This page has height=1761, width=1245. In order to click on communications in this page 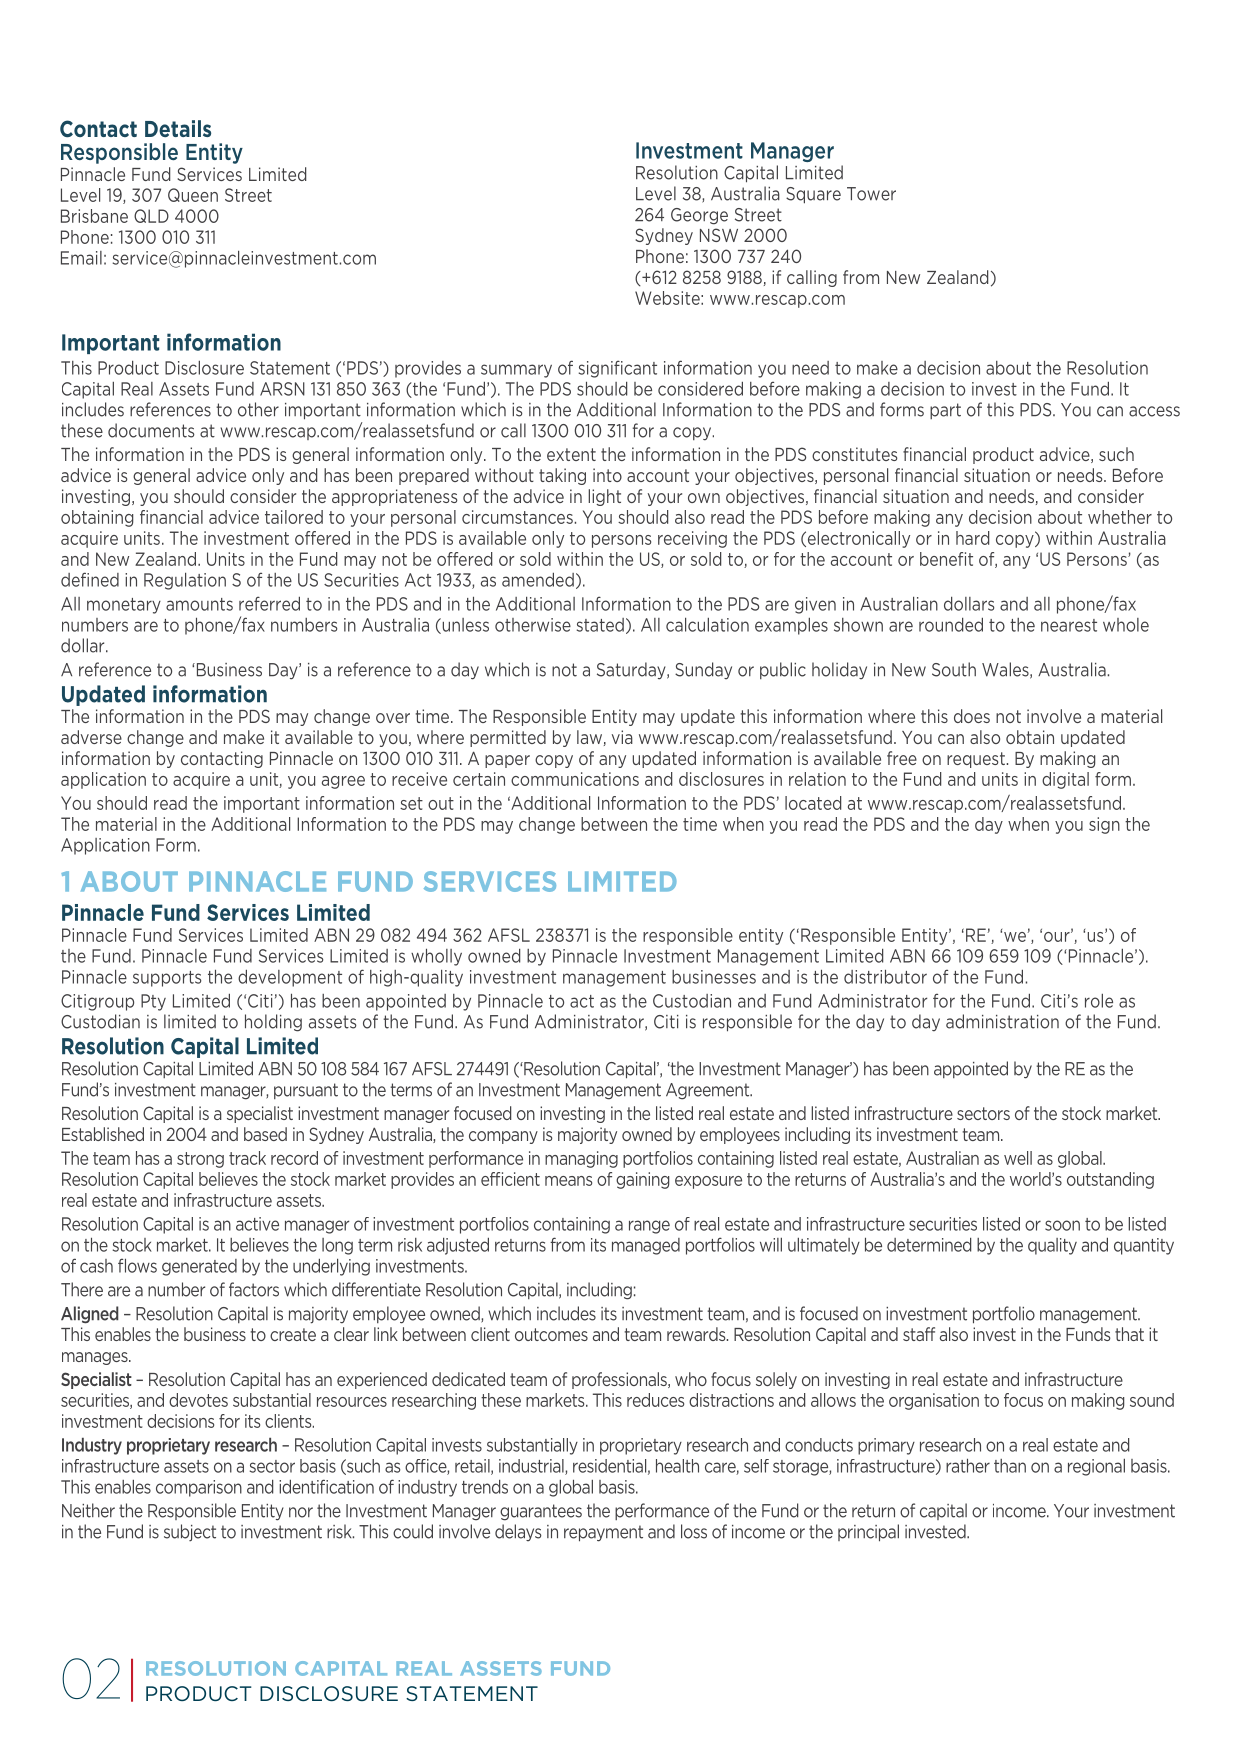, I will do `click(575, 779)`.
